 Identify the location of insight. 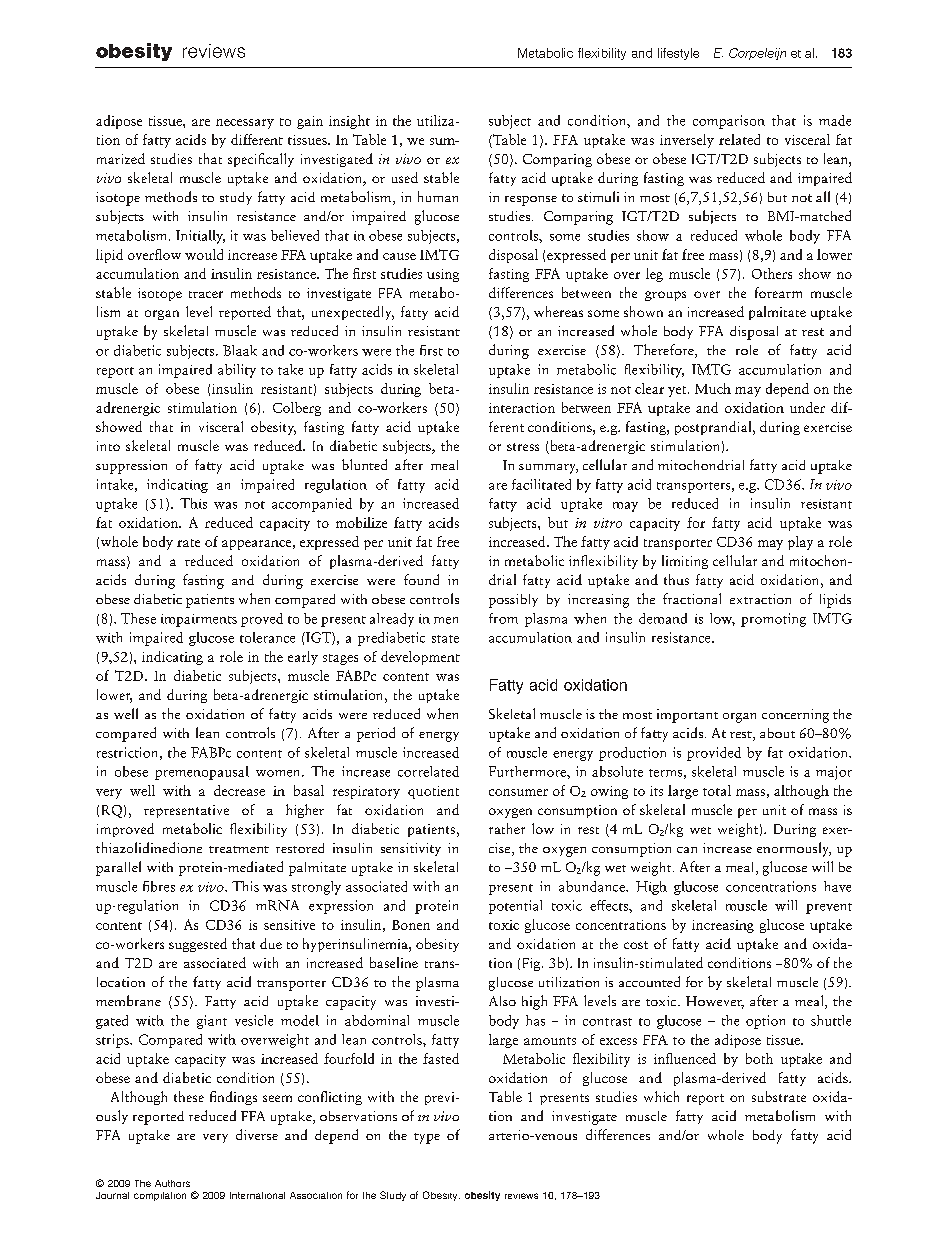
(349, 122).
